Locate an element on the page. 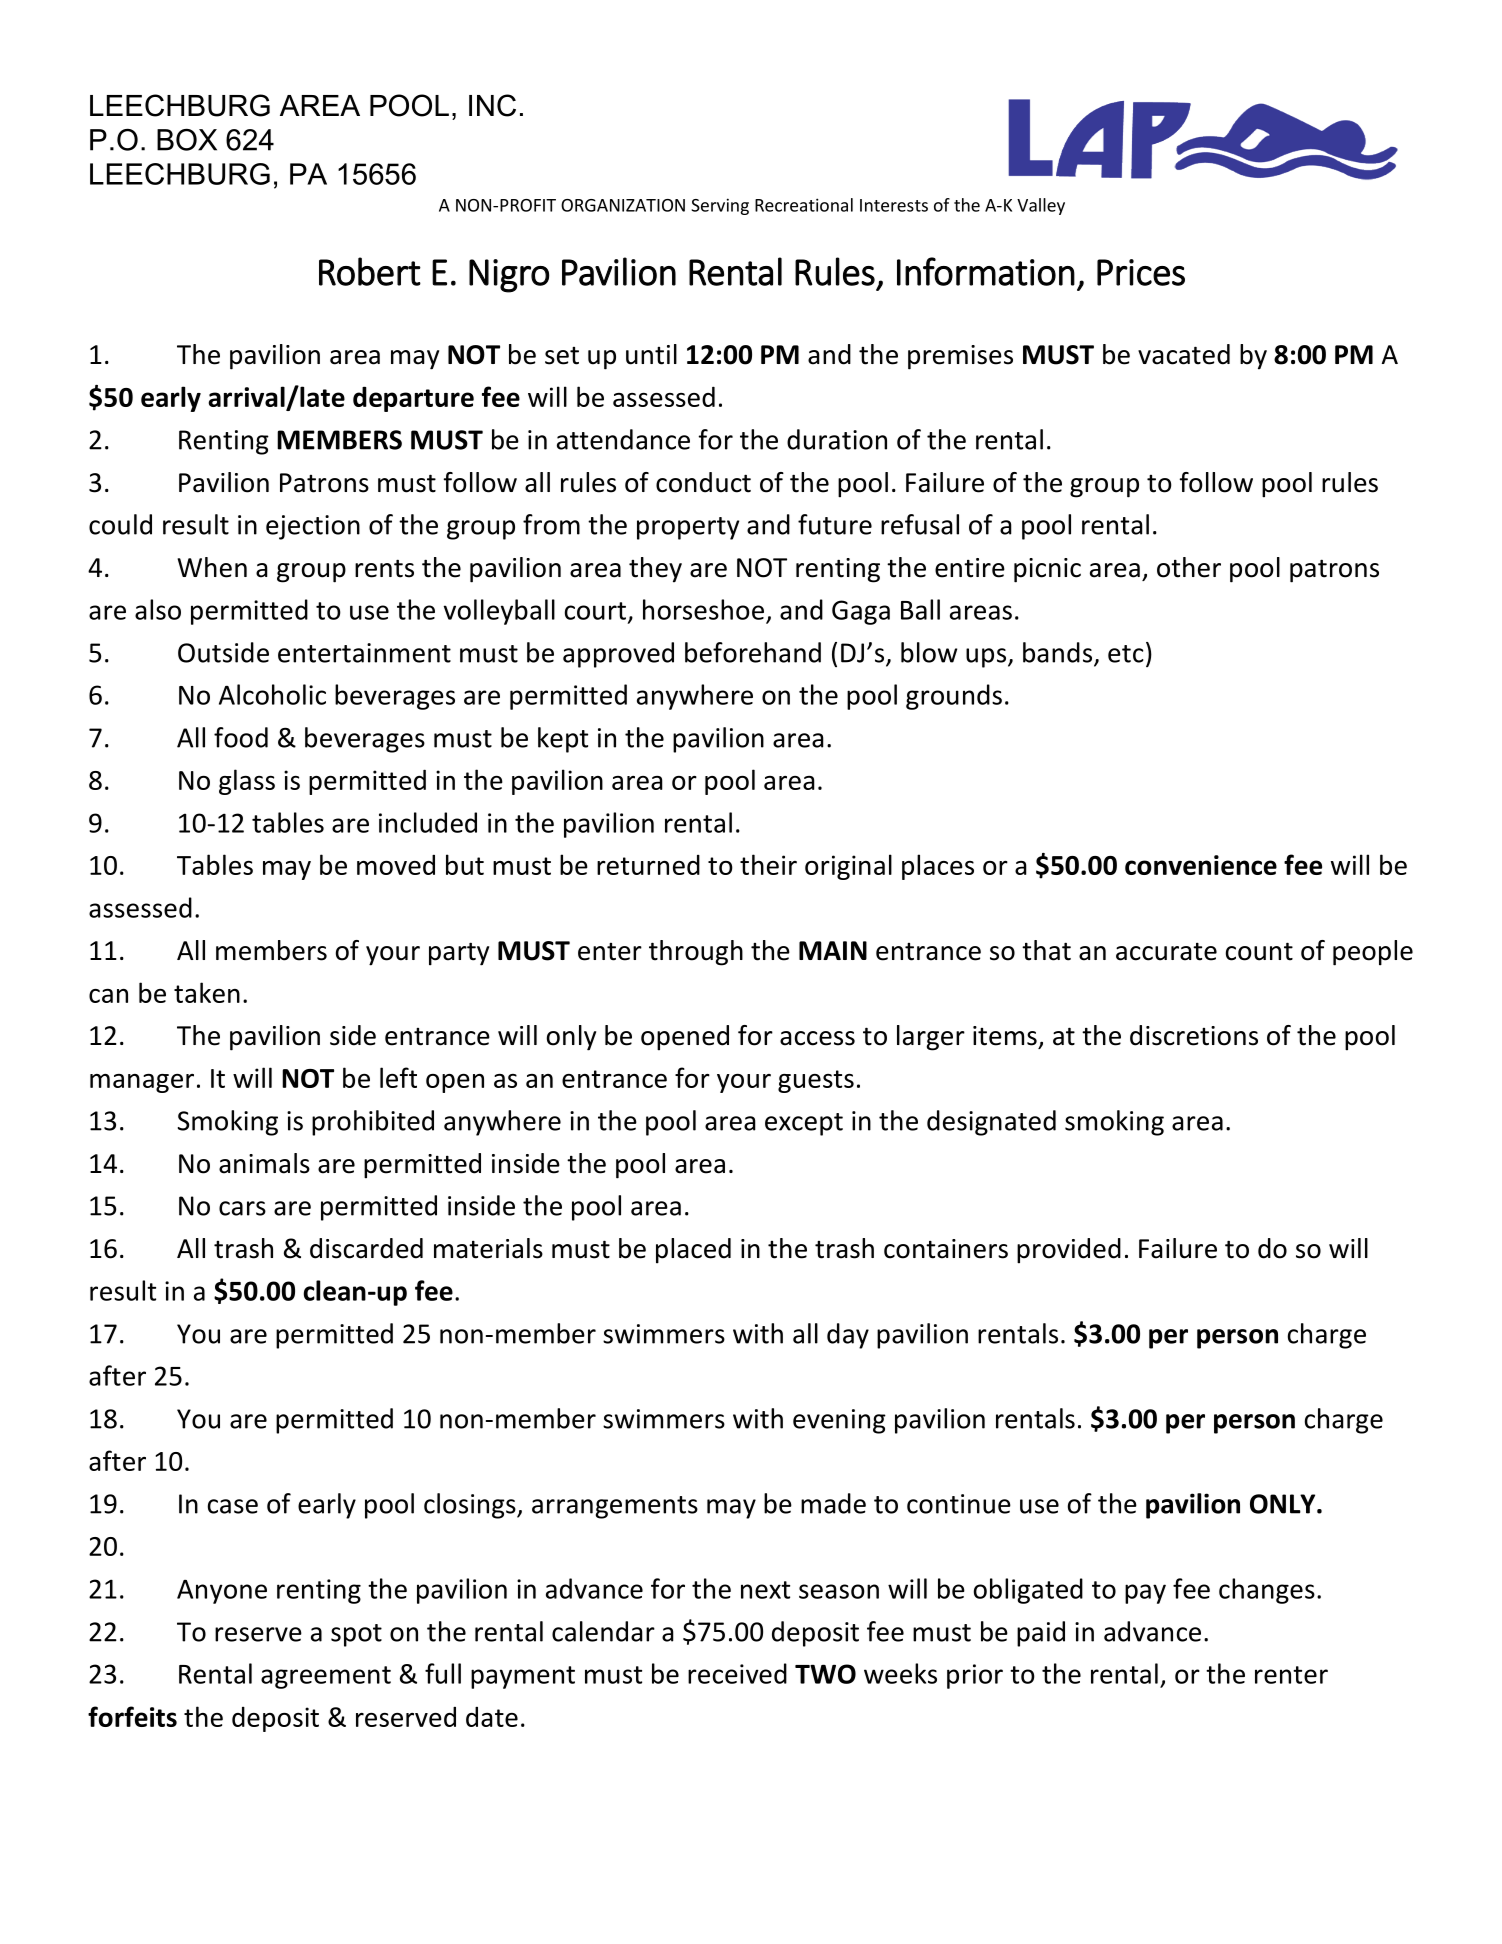 This image has height=1944, width=1502. etc is located at coordinates (1126, 654).
